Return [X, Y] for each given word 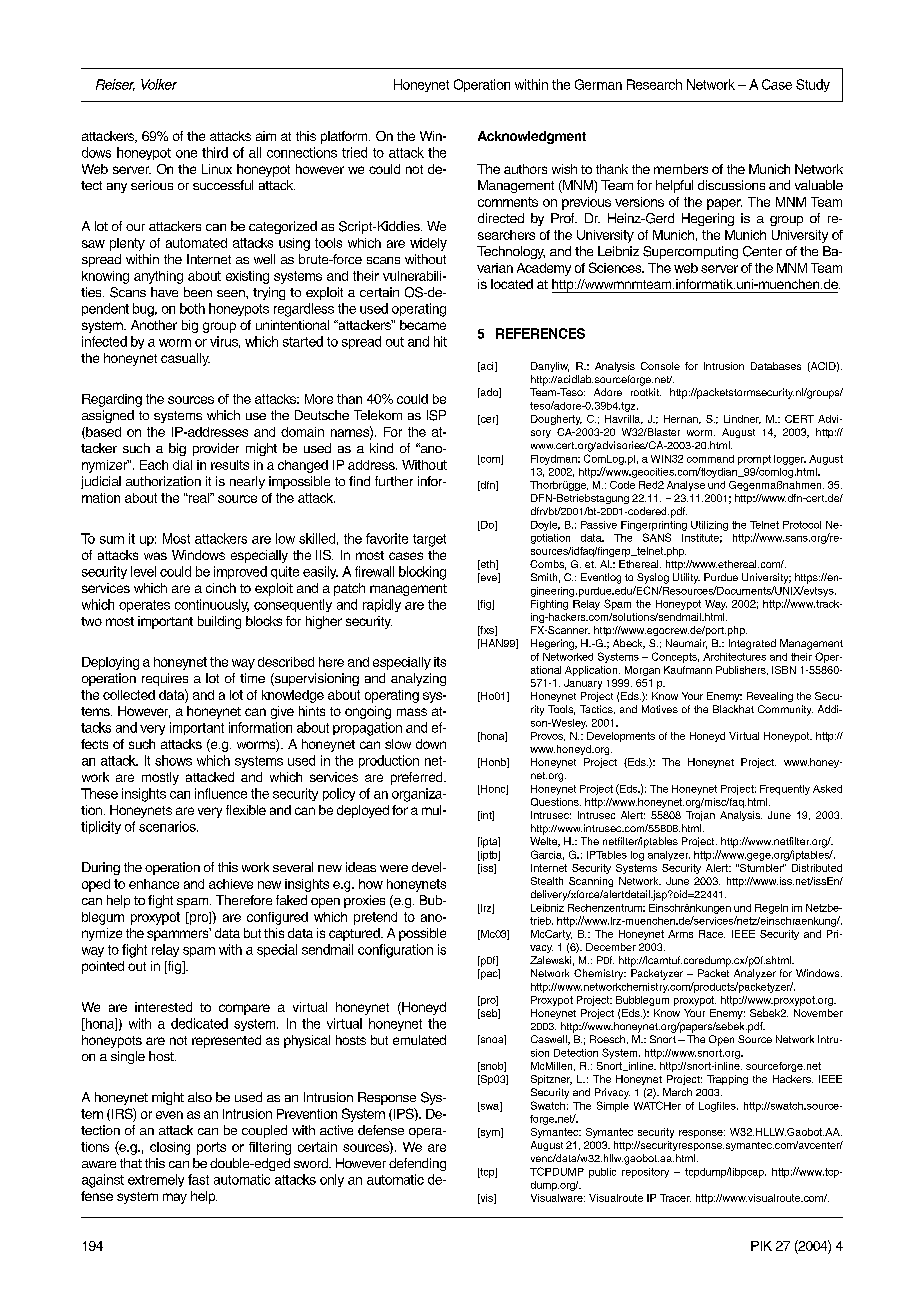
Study [813, 85]
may [175, 1198]
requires [165, 679]
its [440, 662]
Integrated [752, 644]
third [215, 152]
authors [525, 169]
